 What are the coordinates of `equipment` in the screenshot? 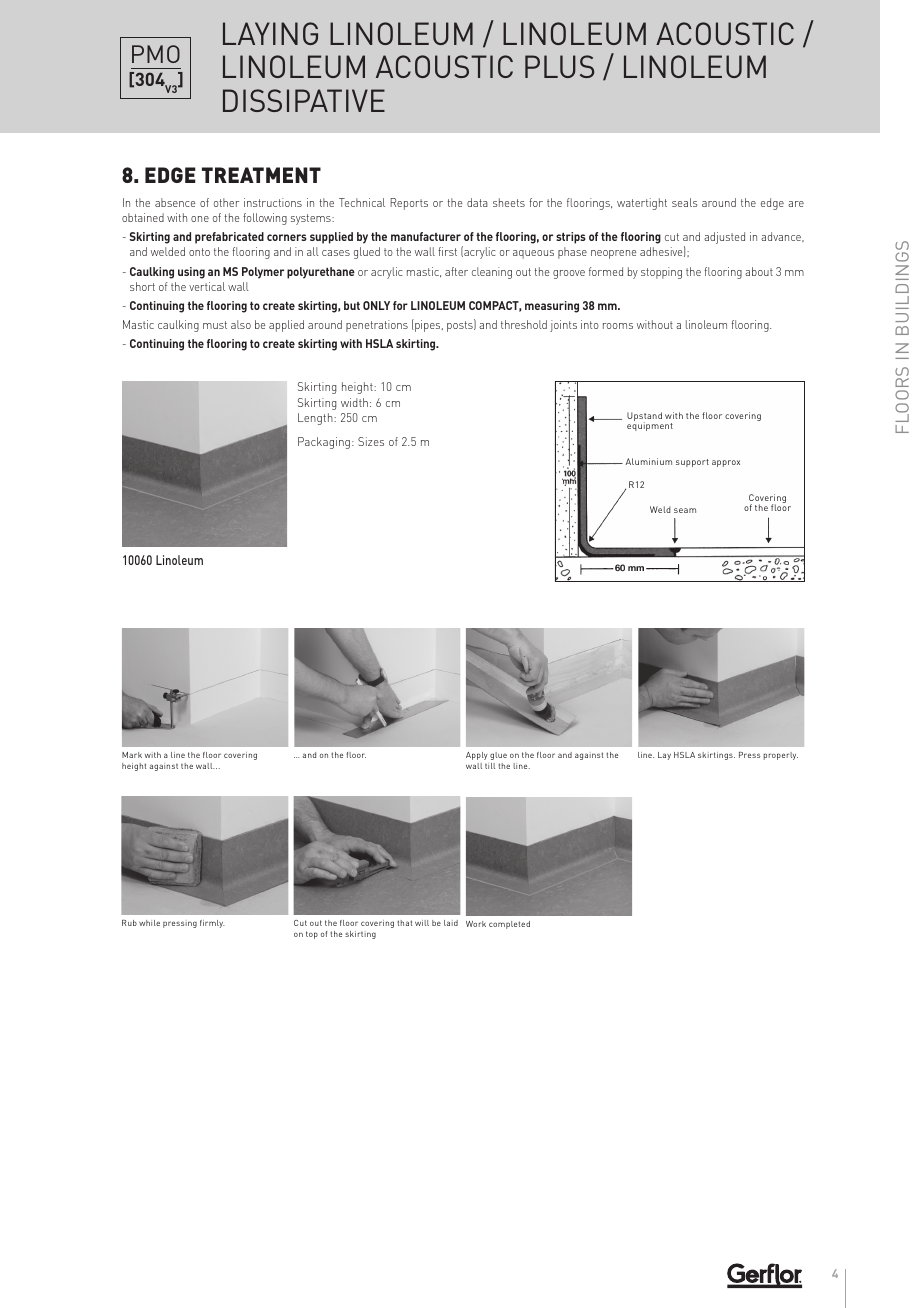 It's located at (650, 426).
